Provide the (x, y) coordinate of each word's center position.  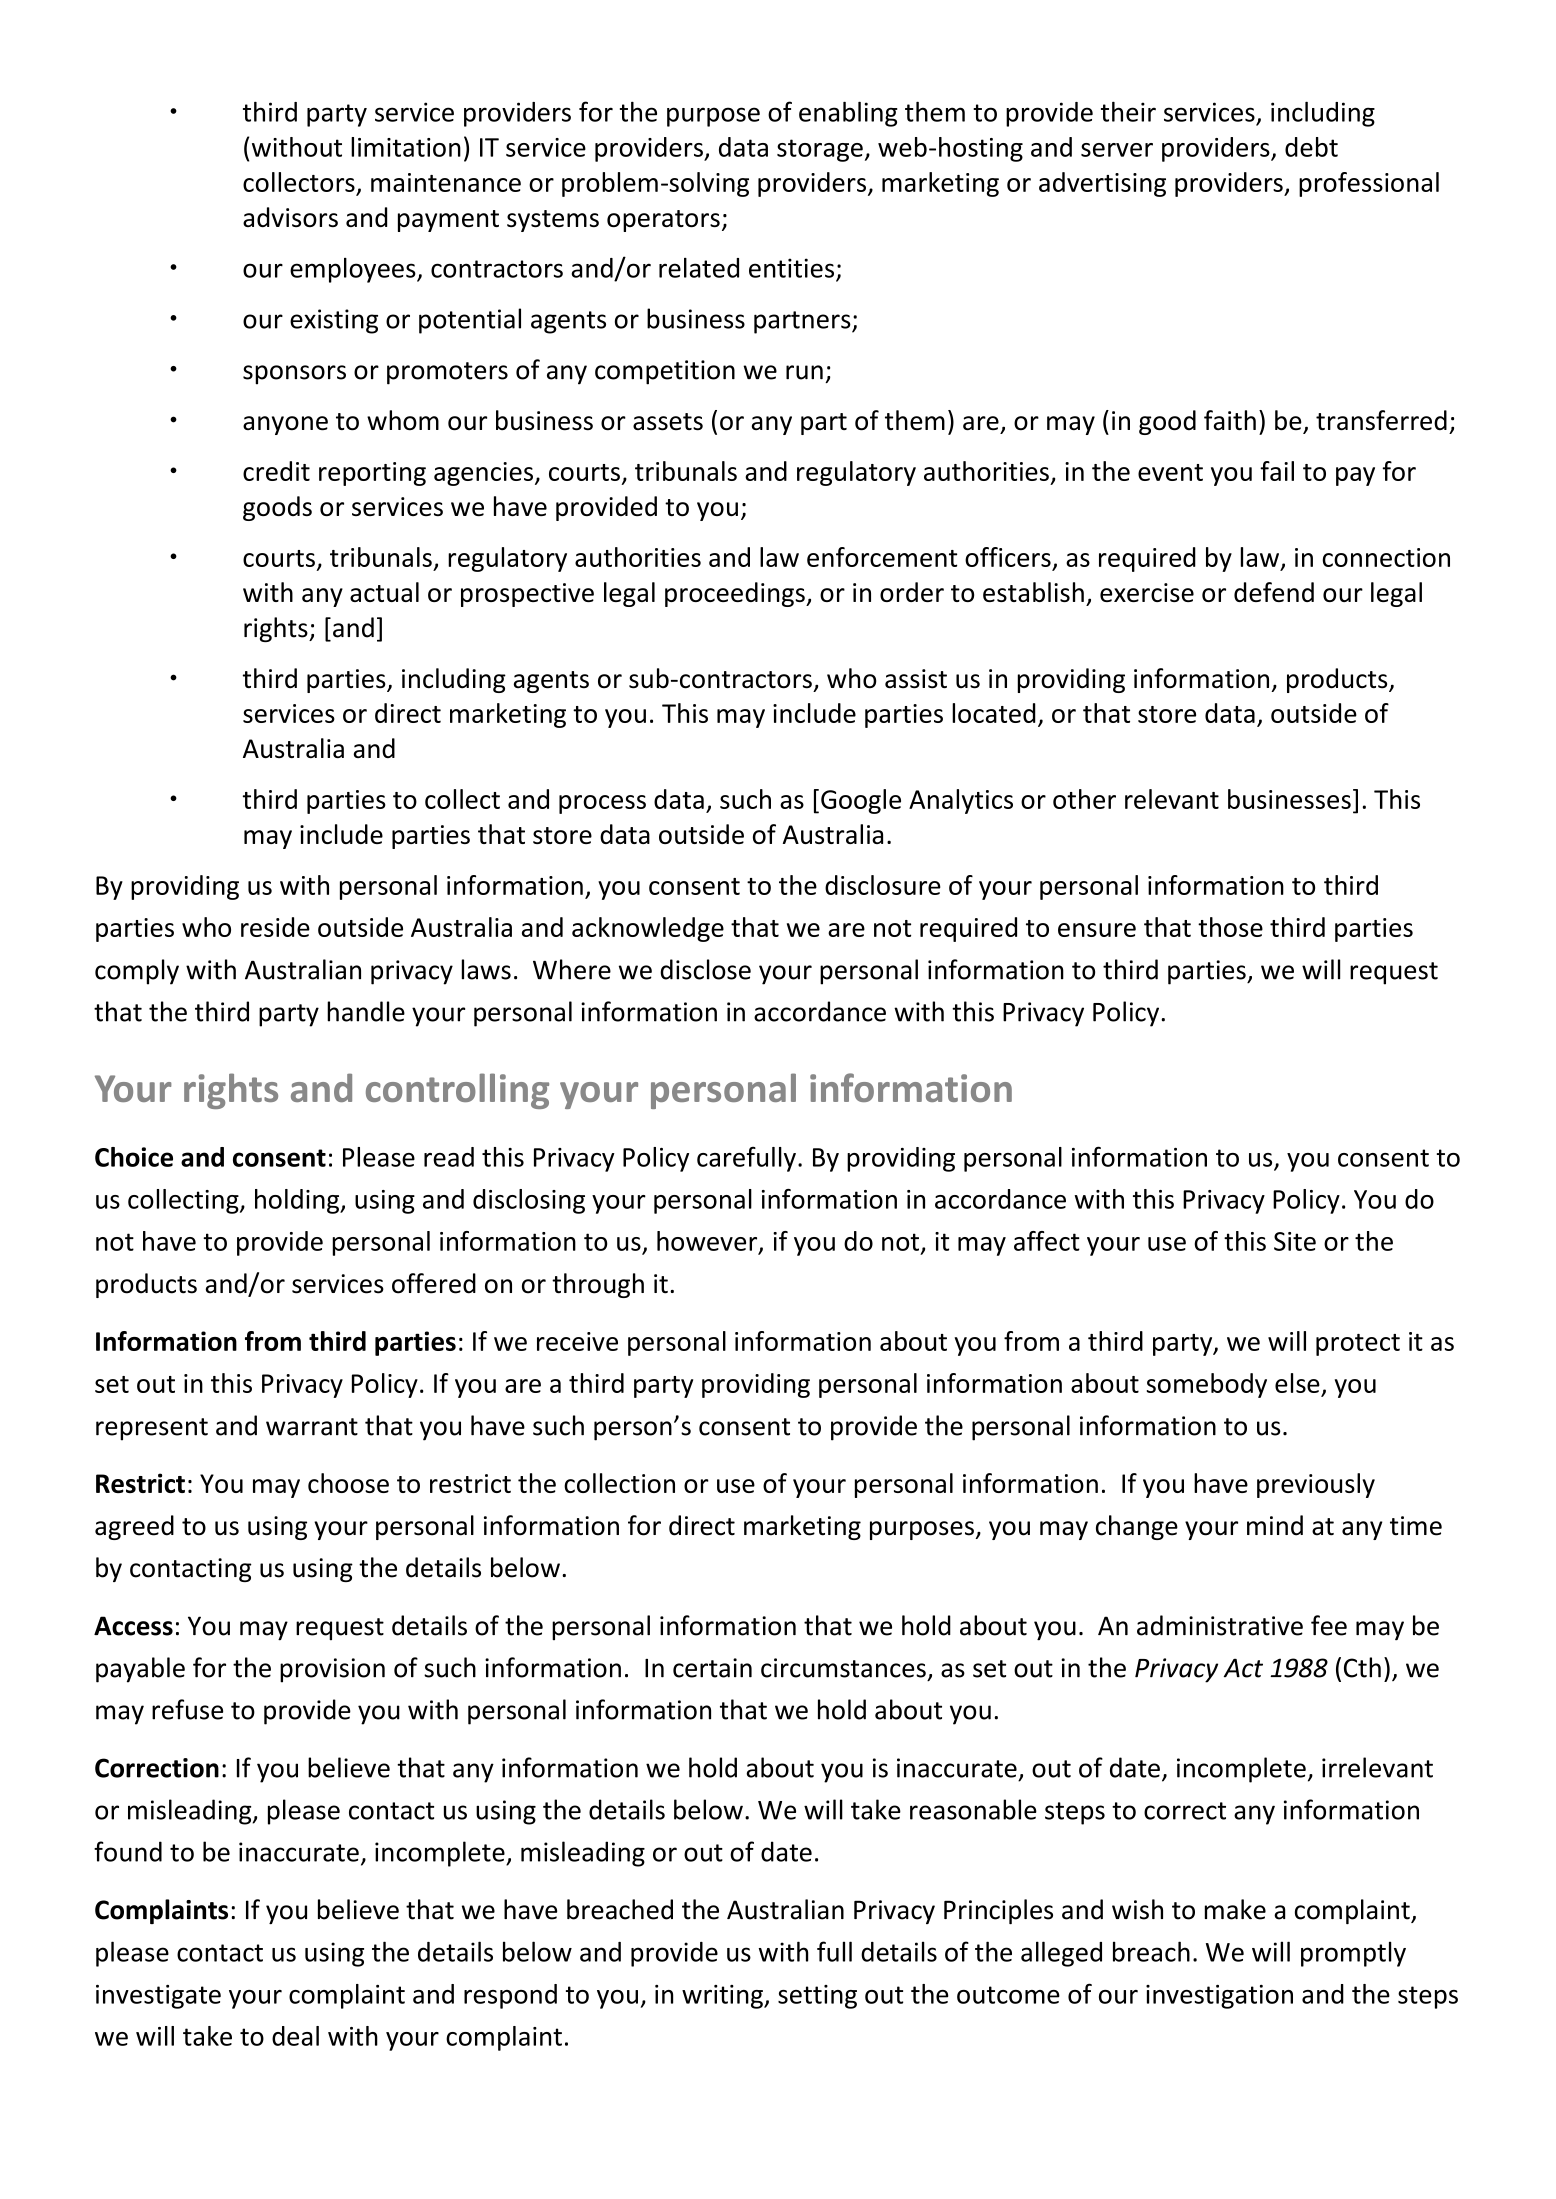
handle (366, 1011)
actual (384, 592)
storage (820, 150)
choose (348, 1483)
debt (1311, 147)
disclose (705, 969)
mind (1275, 1525)
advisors (290, 217)
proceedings (736, 594)
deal (295, 2036)
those (1230, 927)
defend (1274, 592)
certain (712, 1668)
